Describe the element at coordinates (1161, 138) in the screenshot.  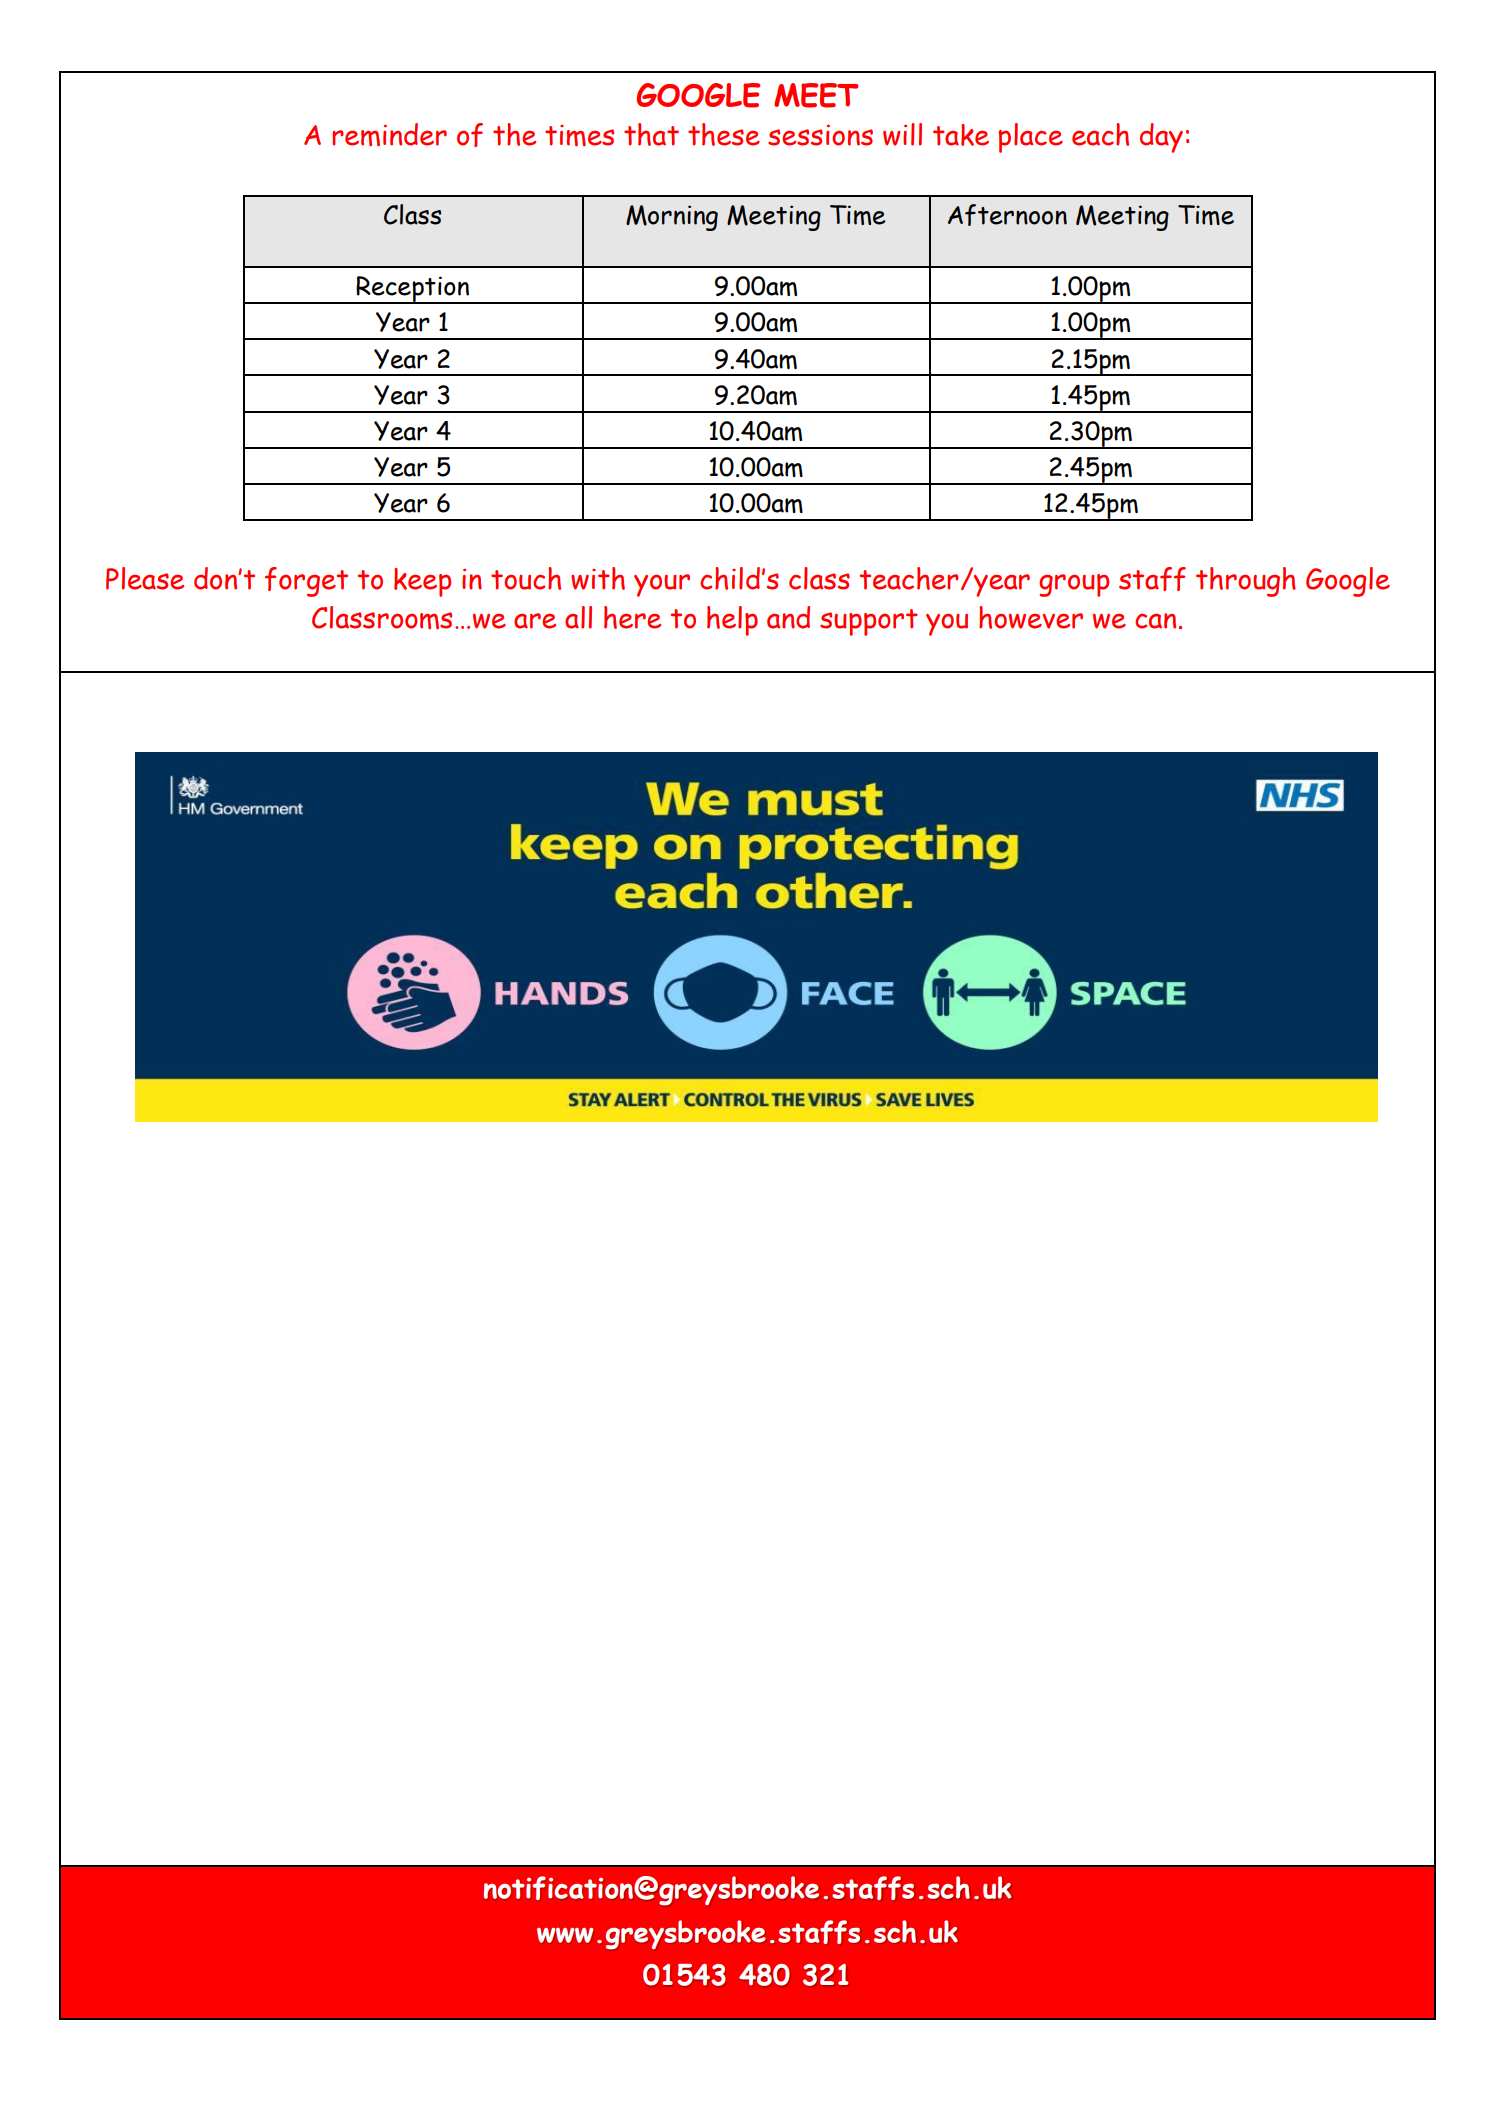
I see `day` at that location.
